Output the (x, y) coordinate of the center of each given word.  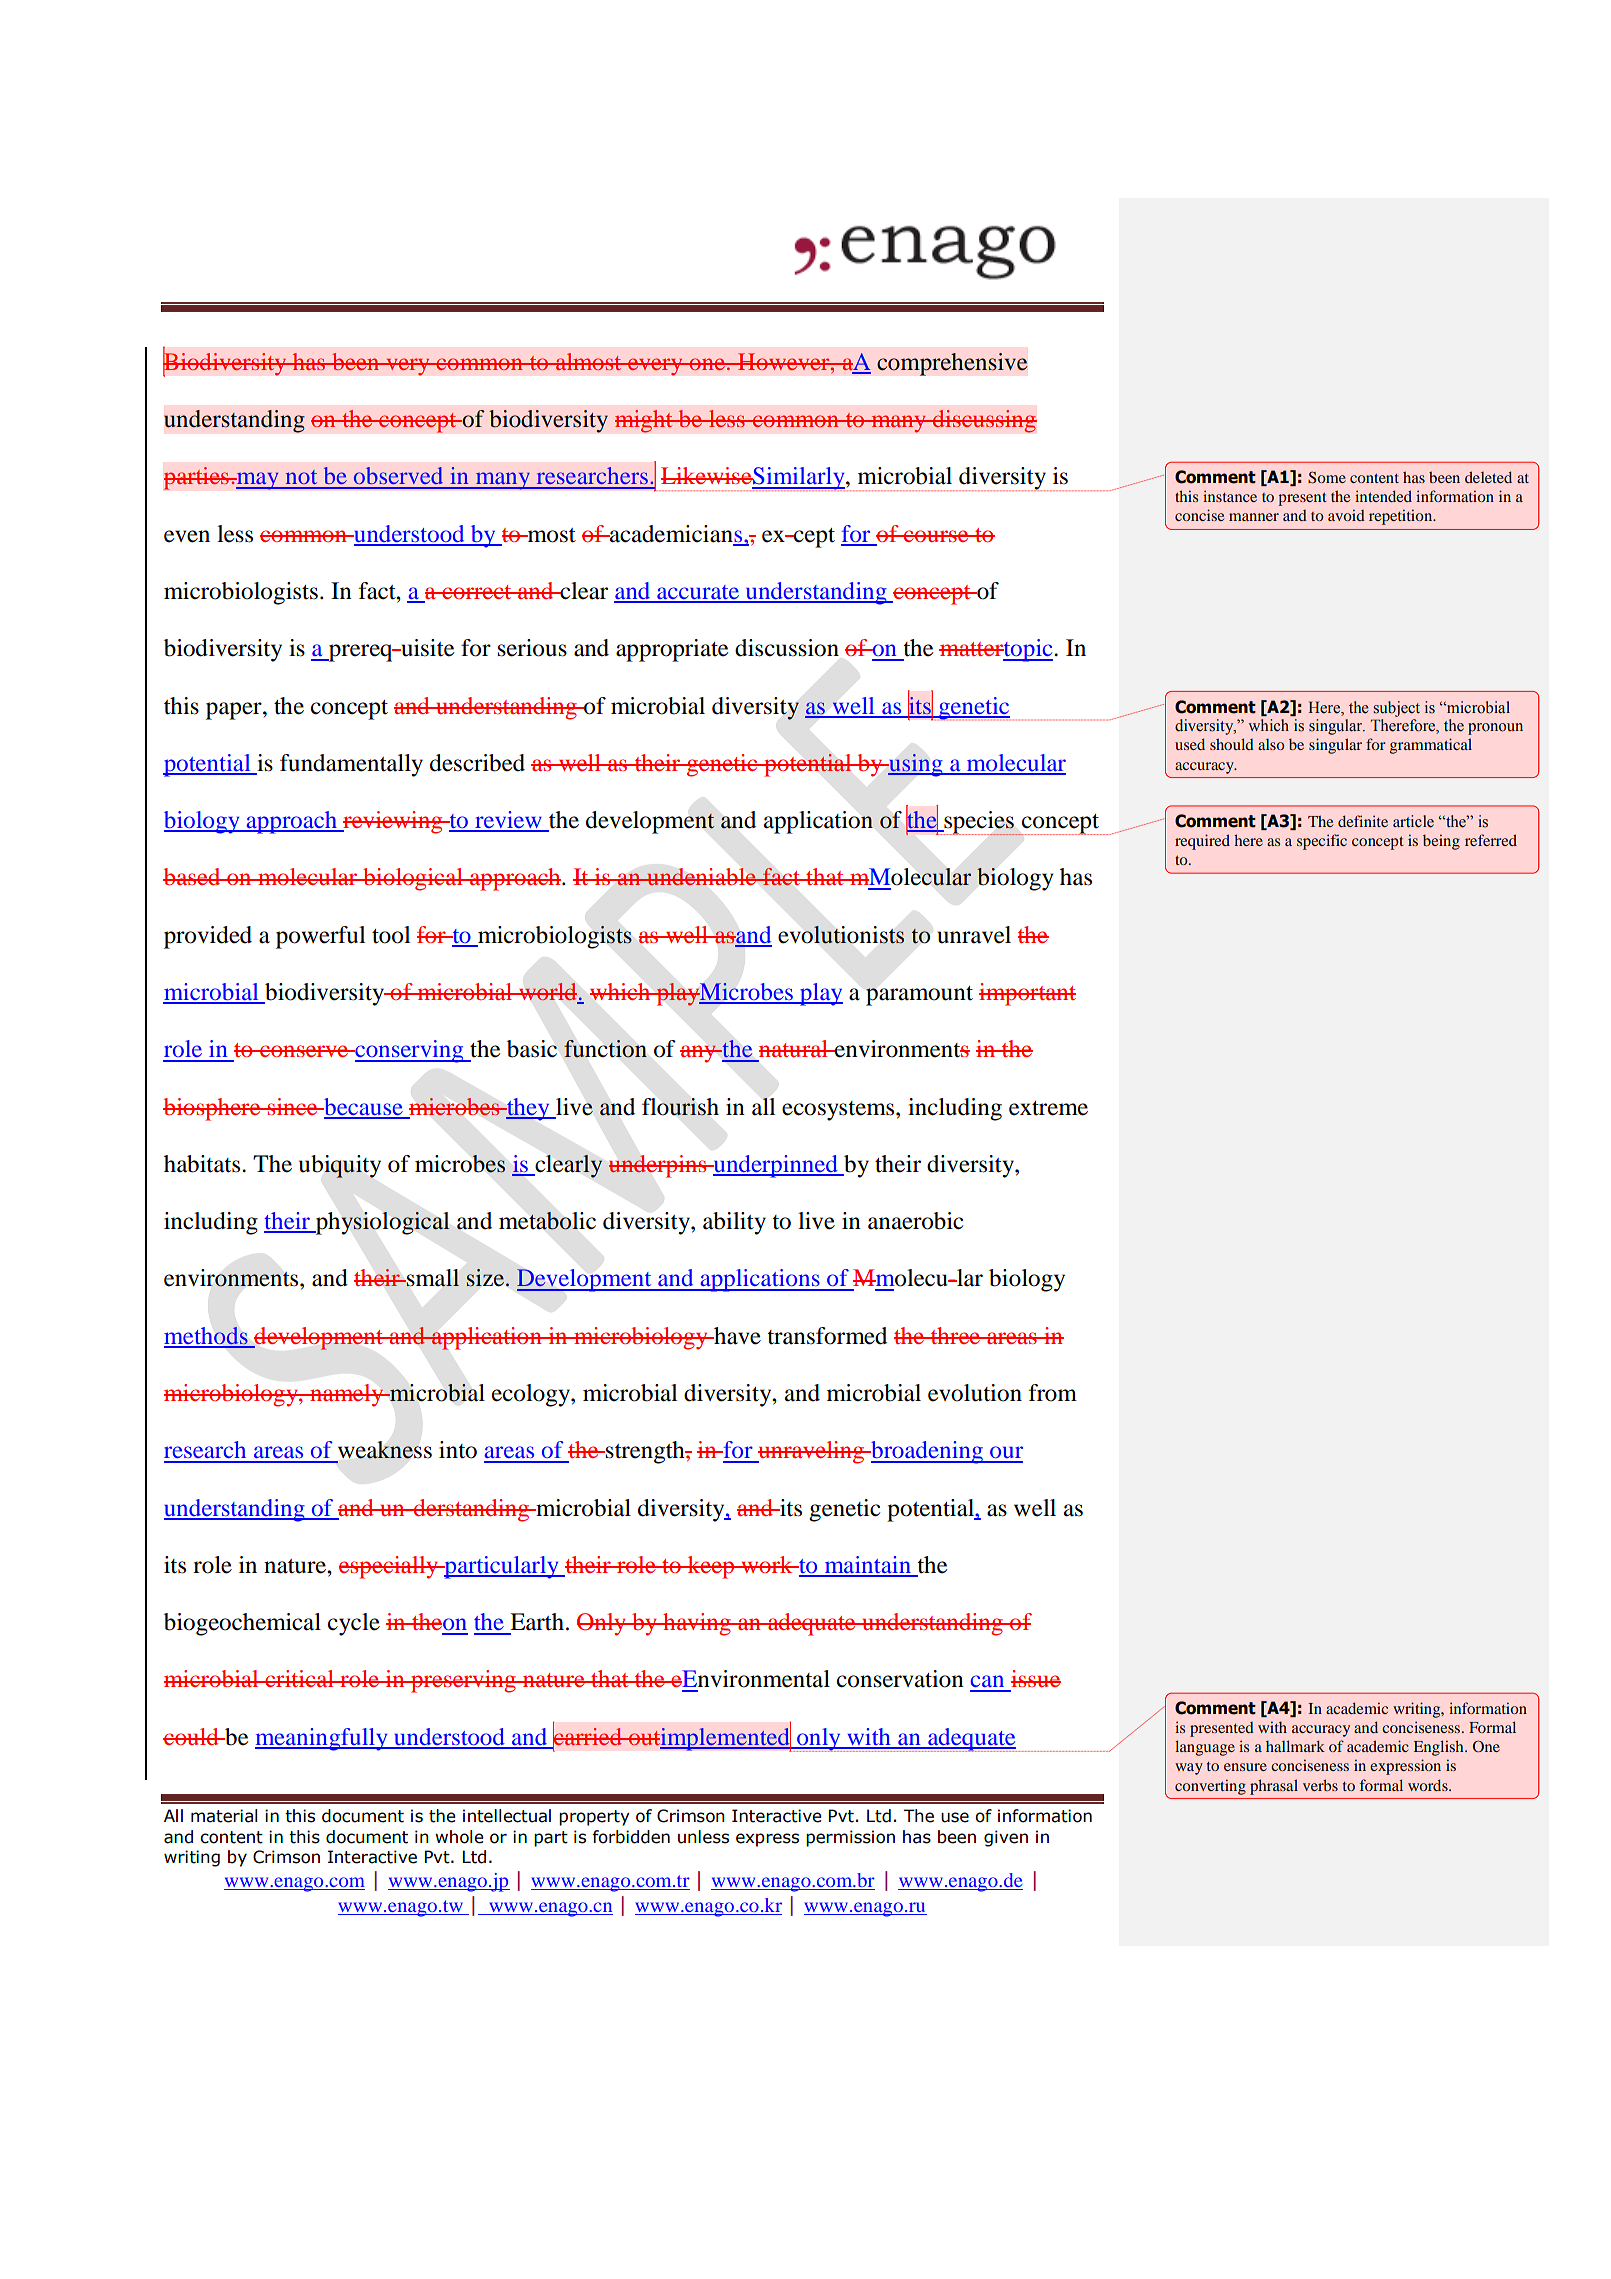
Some (1327, 477)
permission (850, 1838)
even (187, 536)
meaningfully (322, 1739)
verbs (1320, 1785)
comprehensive (952, 364)
